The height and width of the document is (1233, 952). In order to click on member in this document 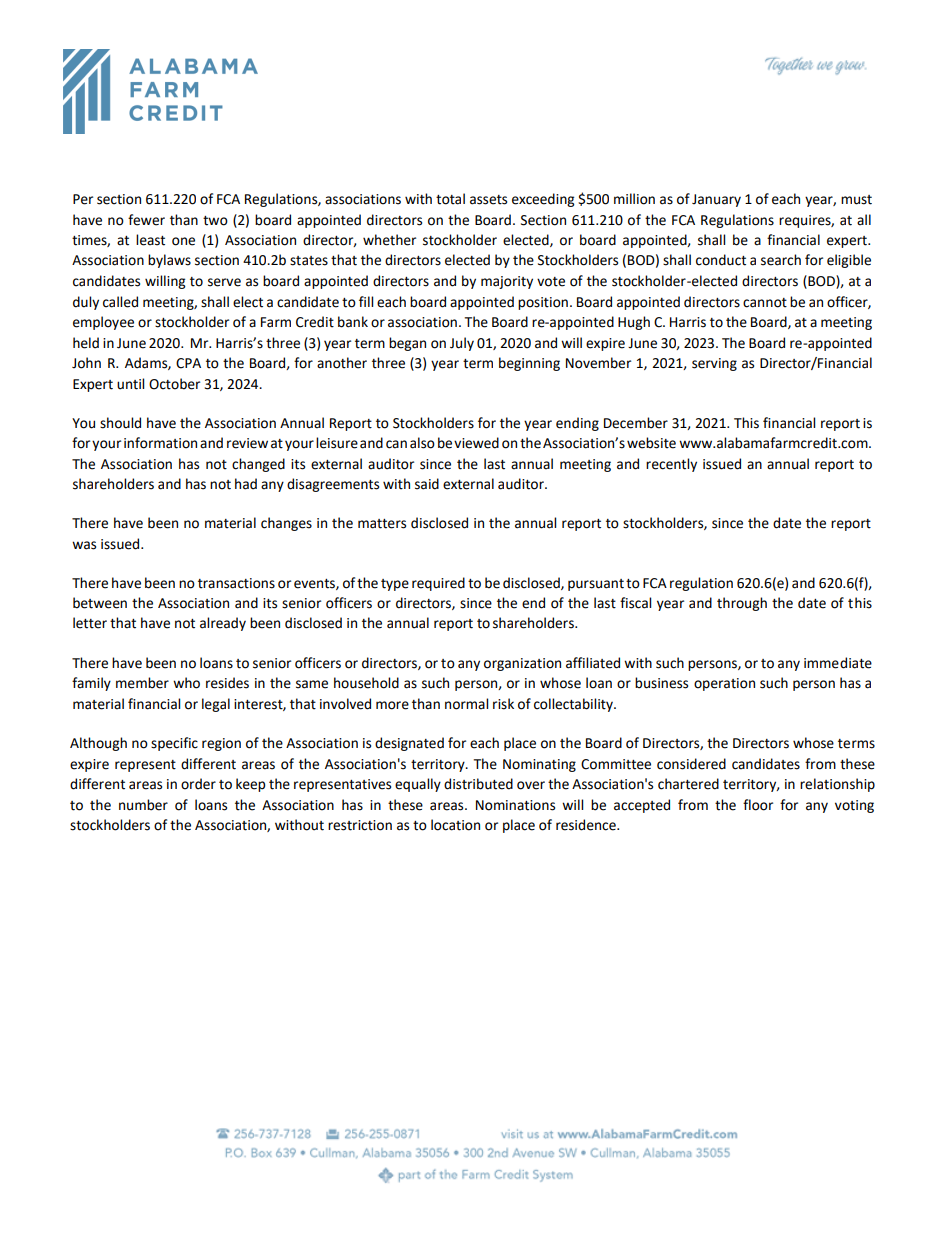, I will do `click(142, 683)`.
